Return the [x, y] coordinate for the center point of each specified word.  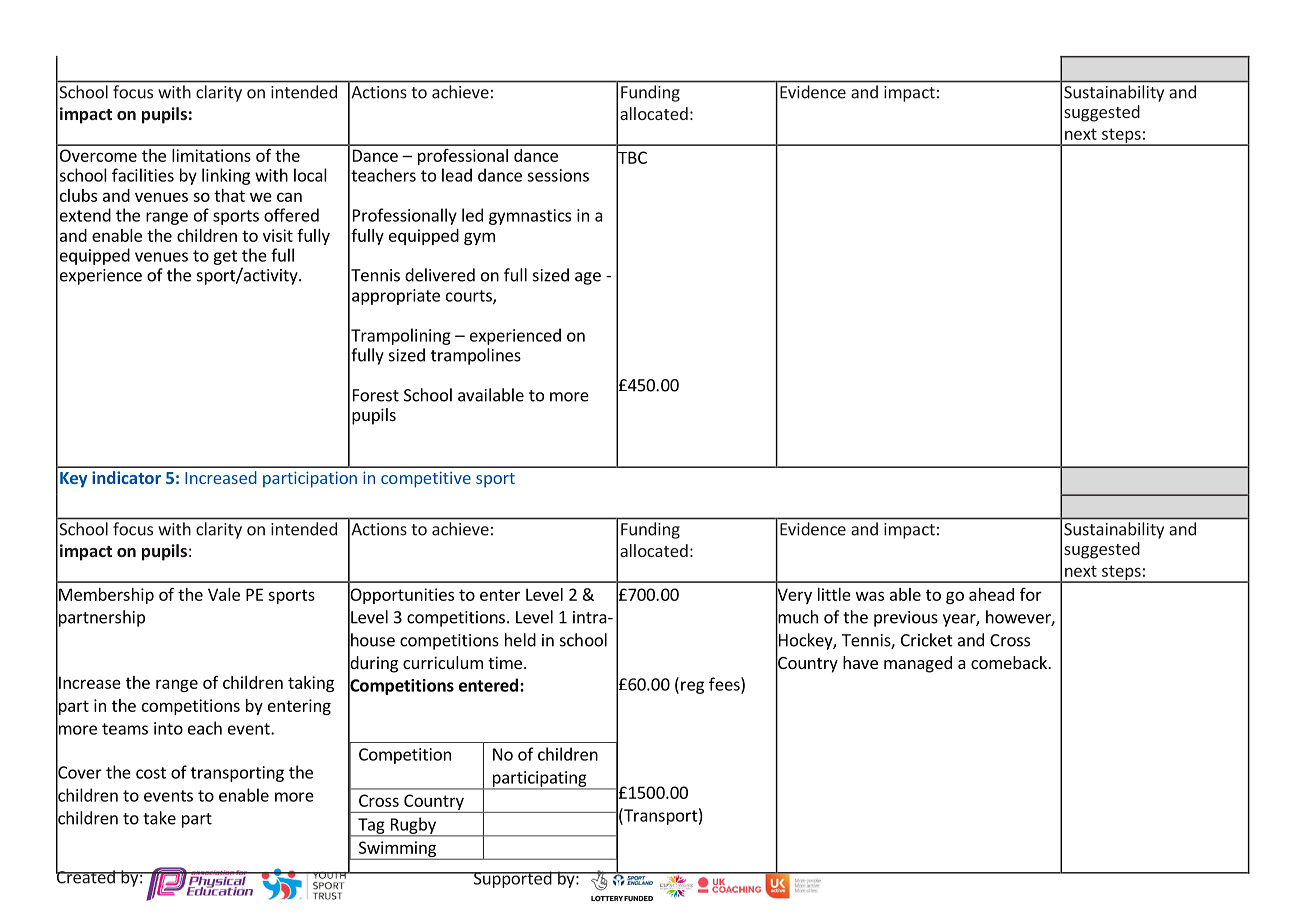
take [159, 818]
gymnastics [530, 217]
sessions [558, 175]
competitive [426, 480]
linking [226, 176]
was [870, 596]
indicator [126, 477]
